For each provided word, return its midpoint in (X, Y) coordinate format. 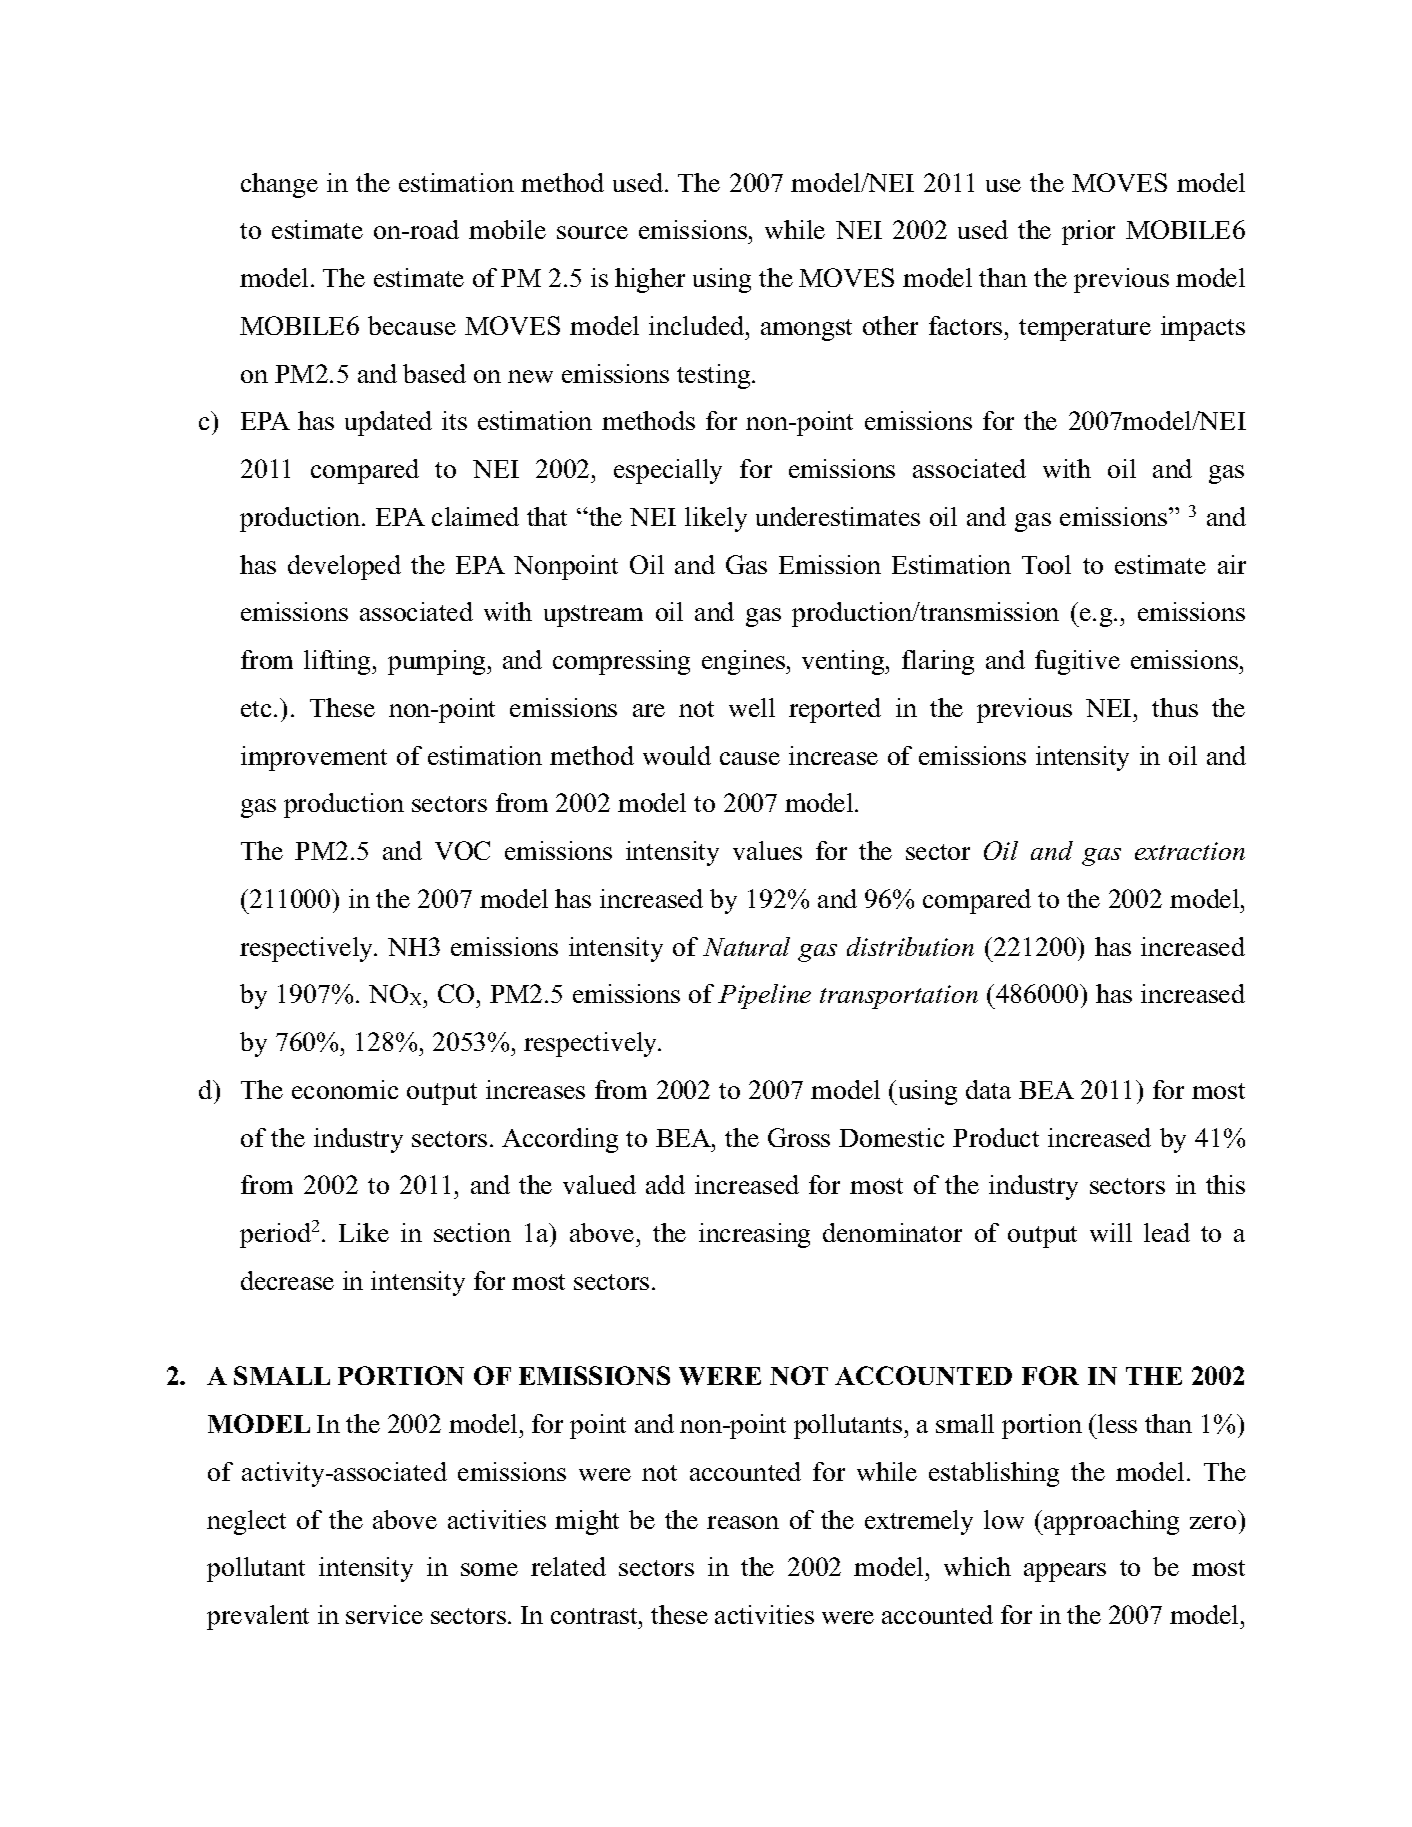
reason (743, 1522)
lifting (339, 662)
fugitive (1077, 662)
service (384, 1614)
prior (1088, 232)
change (279, 185)
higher (650, 280)
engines (744, 662)
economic (345, 1089)
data (988, 1089)
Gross (799, 1137)
